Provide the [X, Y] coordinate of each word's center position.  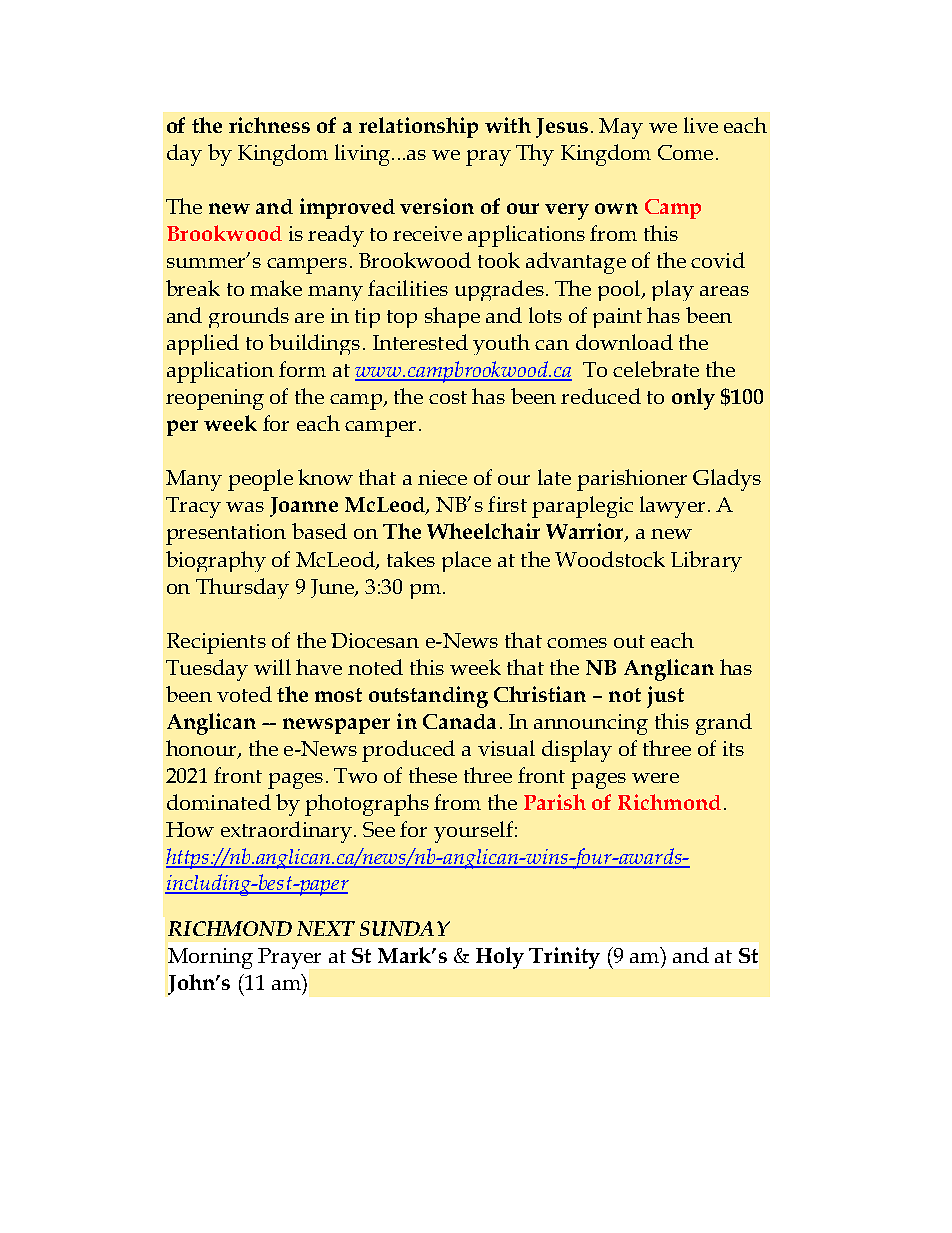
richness [269, 125]
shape [452, 317]
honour [202, 749]
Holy [500, 958]
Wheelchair [483, 531]
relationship [418, 127]
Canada [459, 721]
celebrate [656, 369]
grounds [249, 317]
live [701, 125]
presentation [226, 534]
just [665, 697]
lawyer [672, 507]
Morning [210, 958]
